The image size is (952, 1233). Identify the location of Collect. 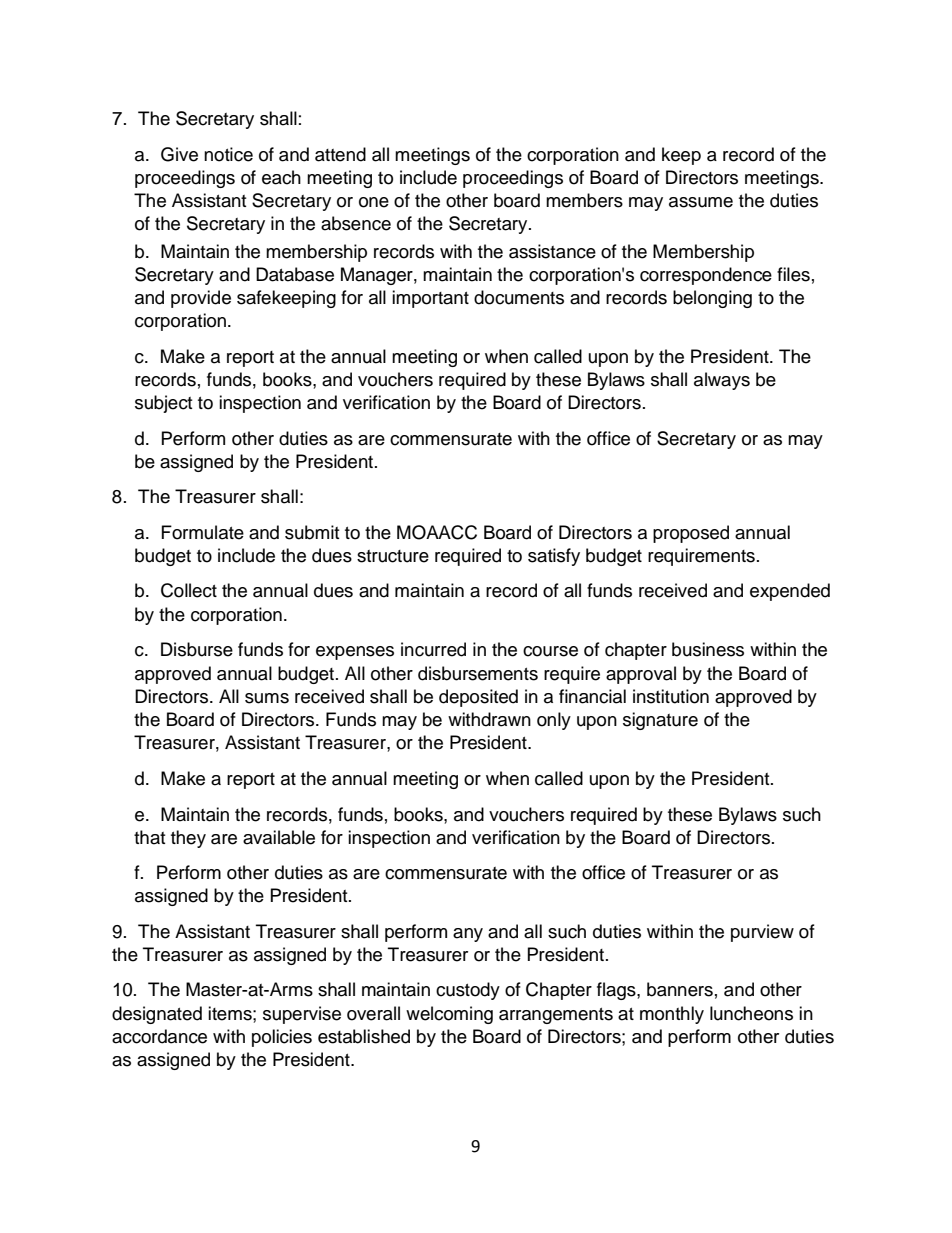
(189, 590).
